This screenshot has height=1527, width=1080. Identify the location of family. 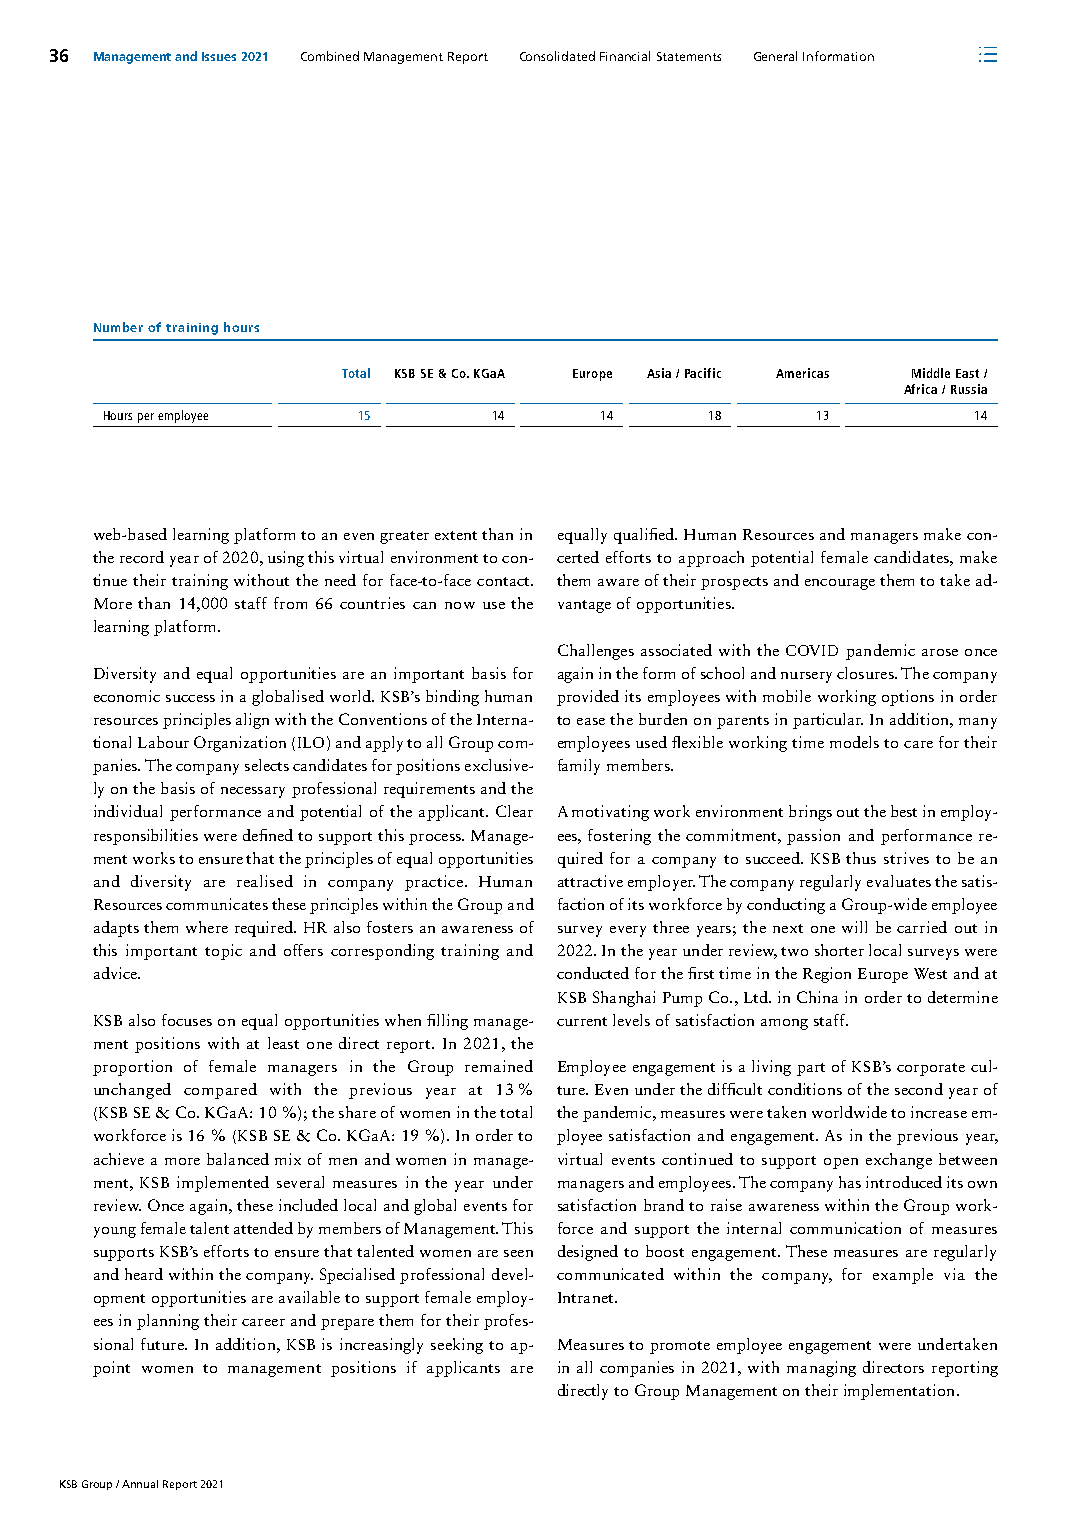
(579, 767).
